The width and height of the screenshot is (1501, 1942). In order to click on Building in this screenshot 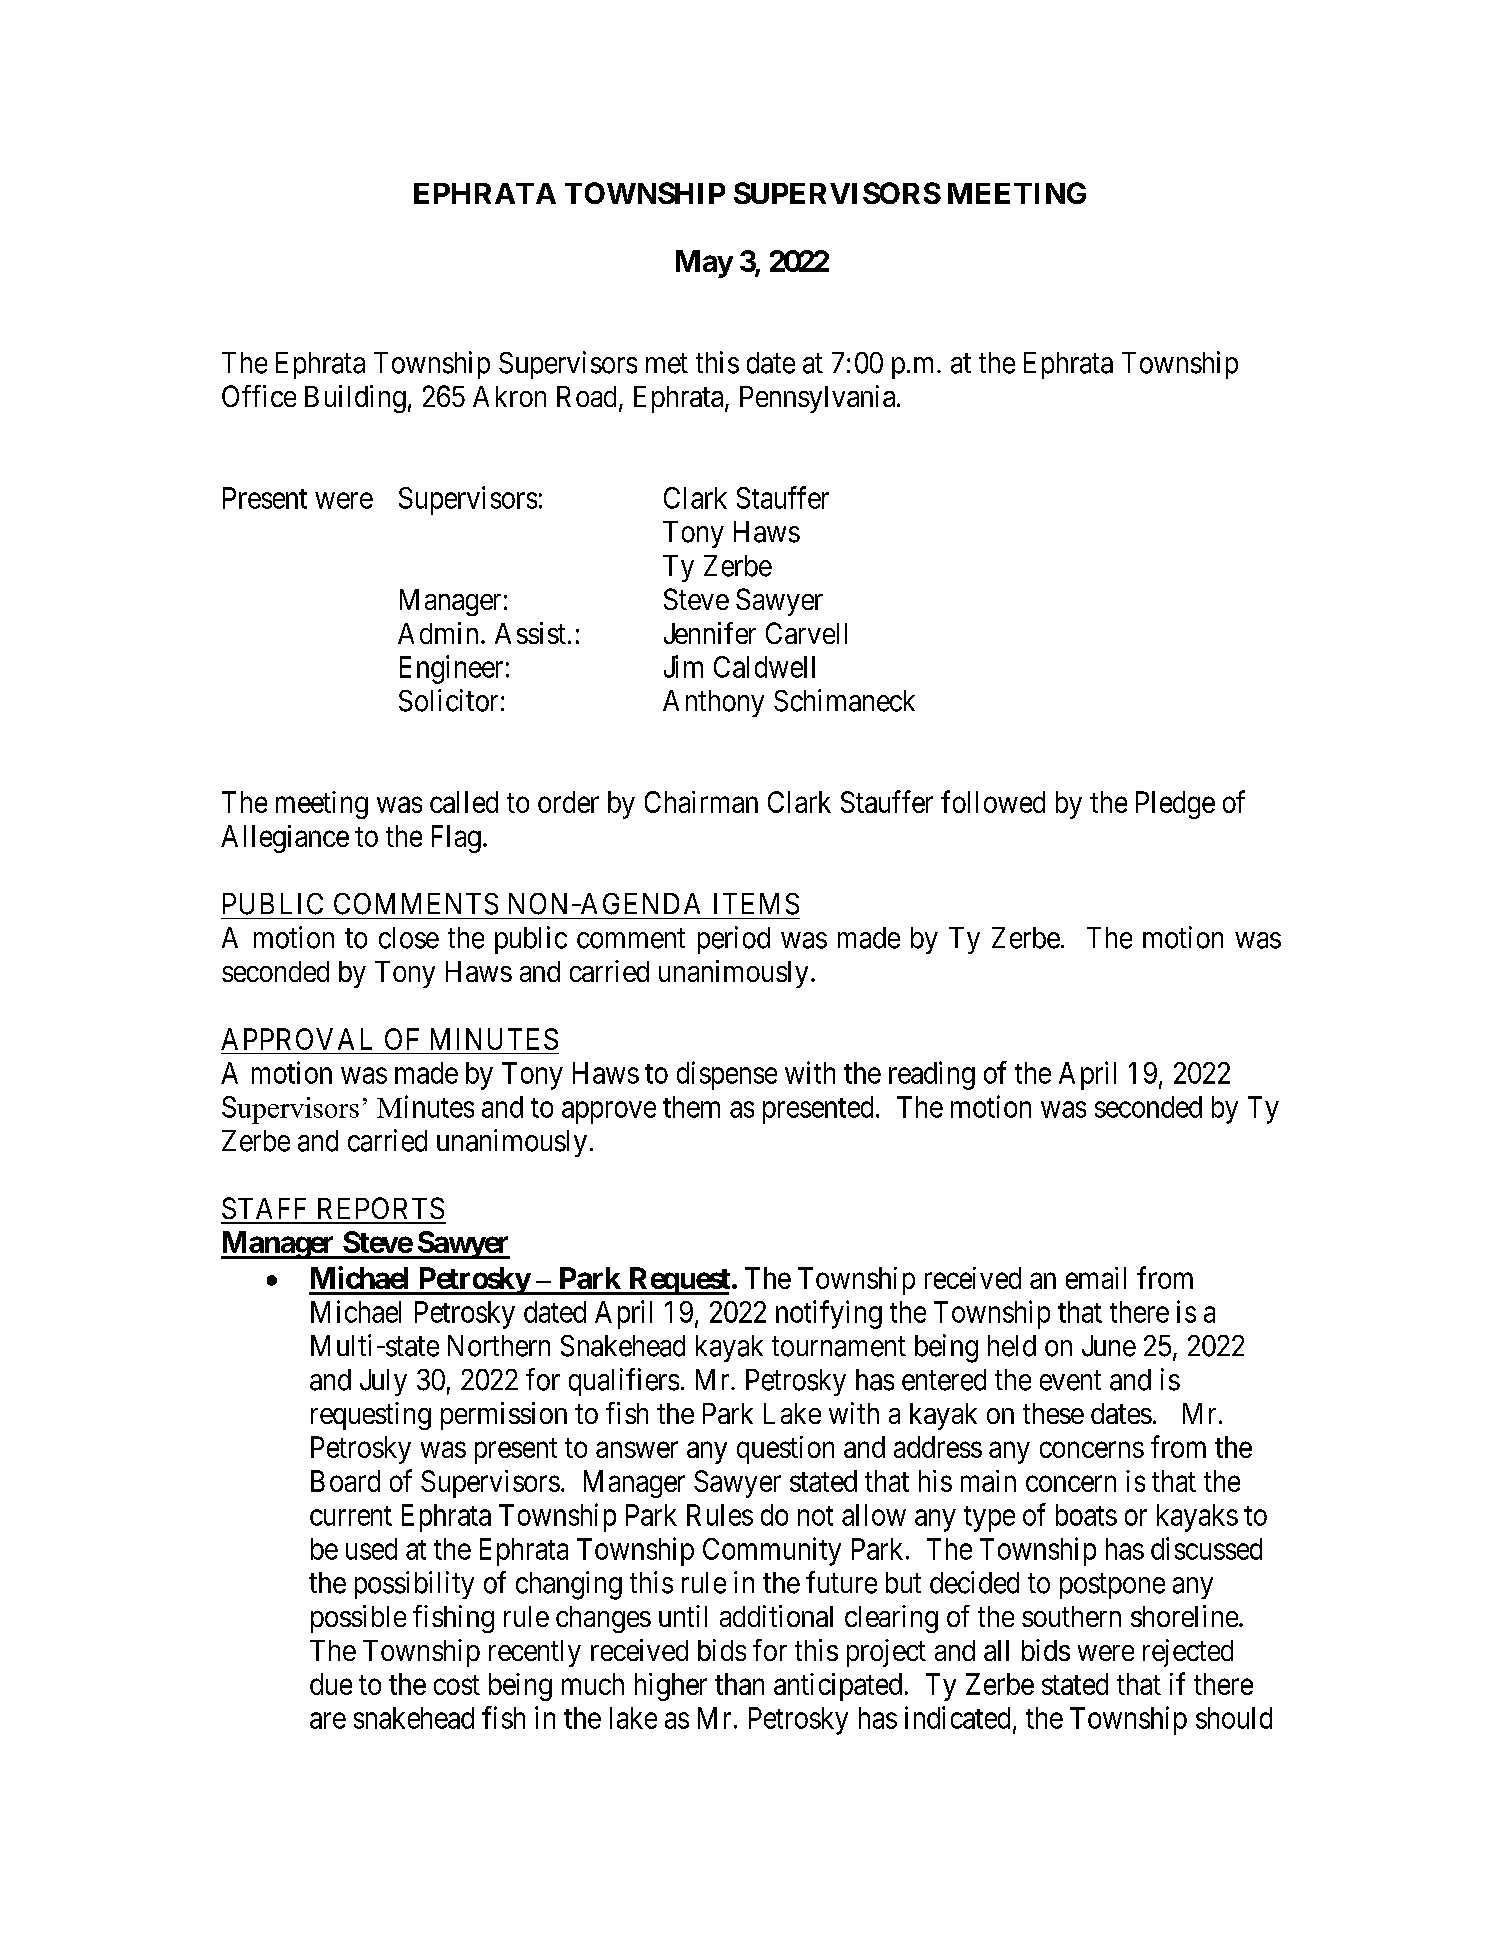, I will do `click(355, 399)`.
